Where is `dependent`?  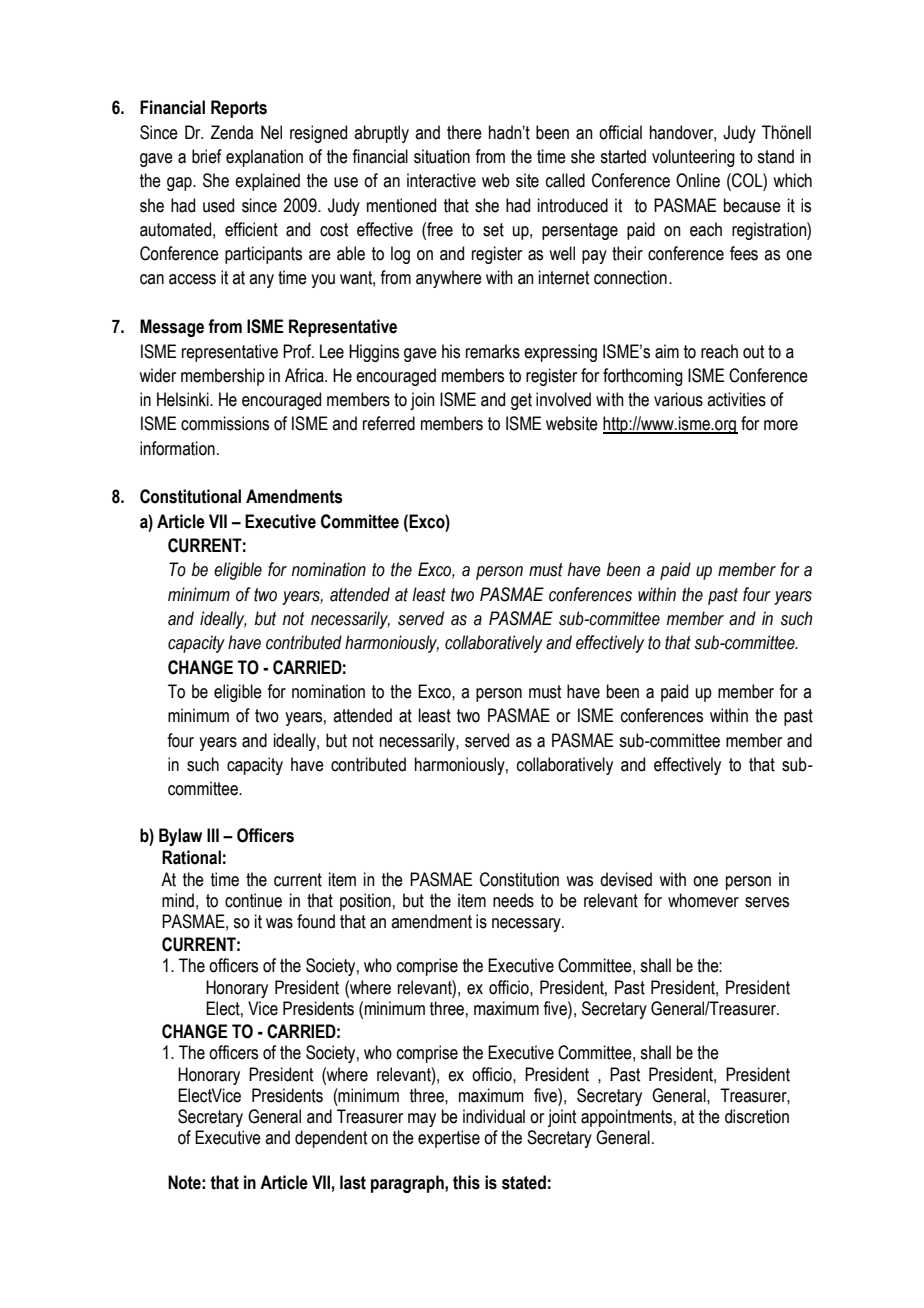 dependent is located at coordinates (331, 1139).
